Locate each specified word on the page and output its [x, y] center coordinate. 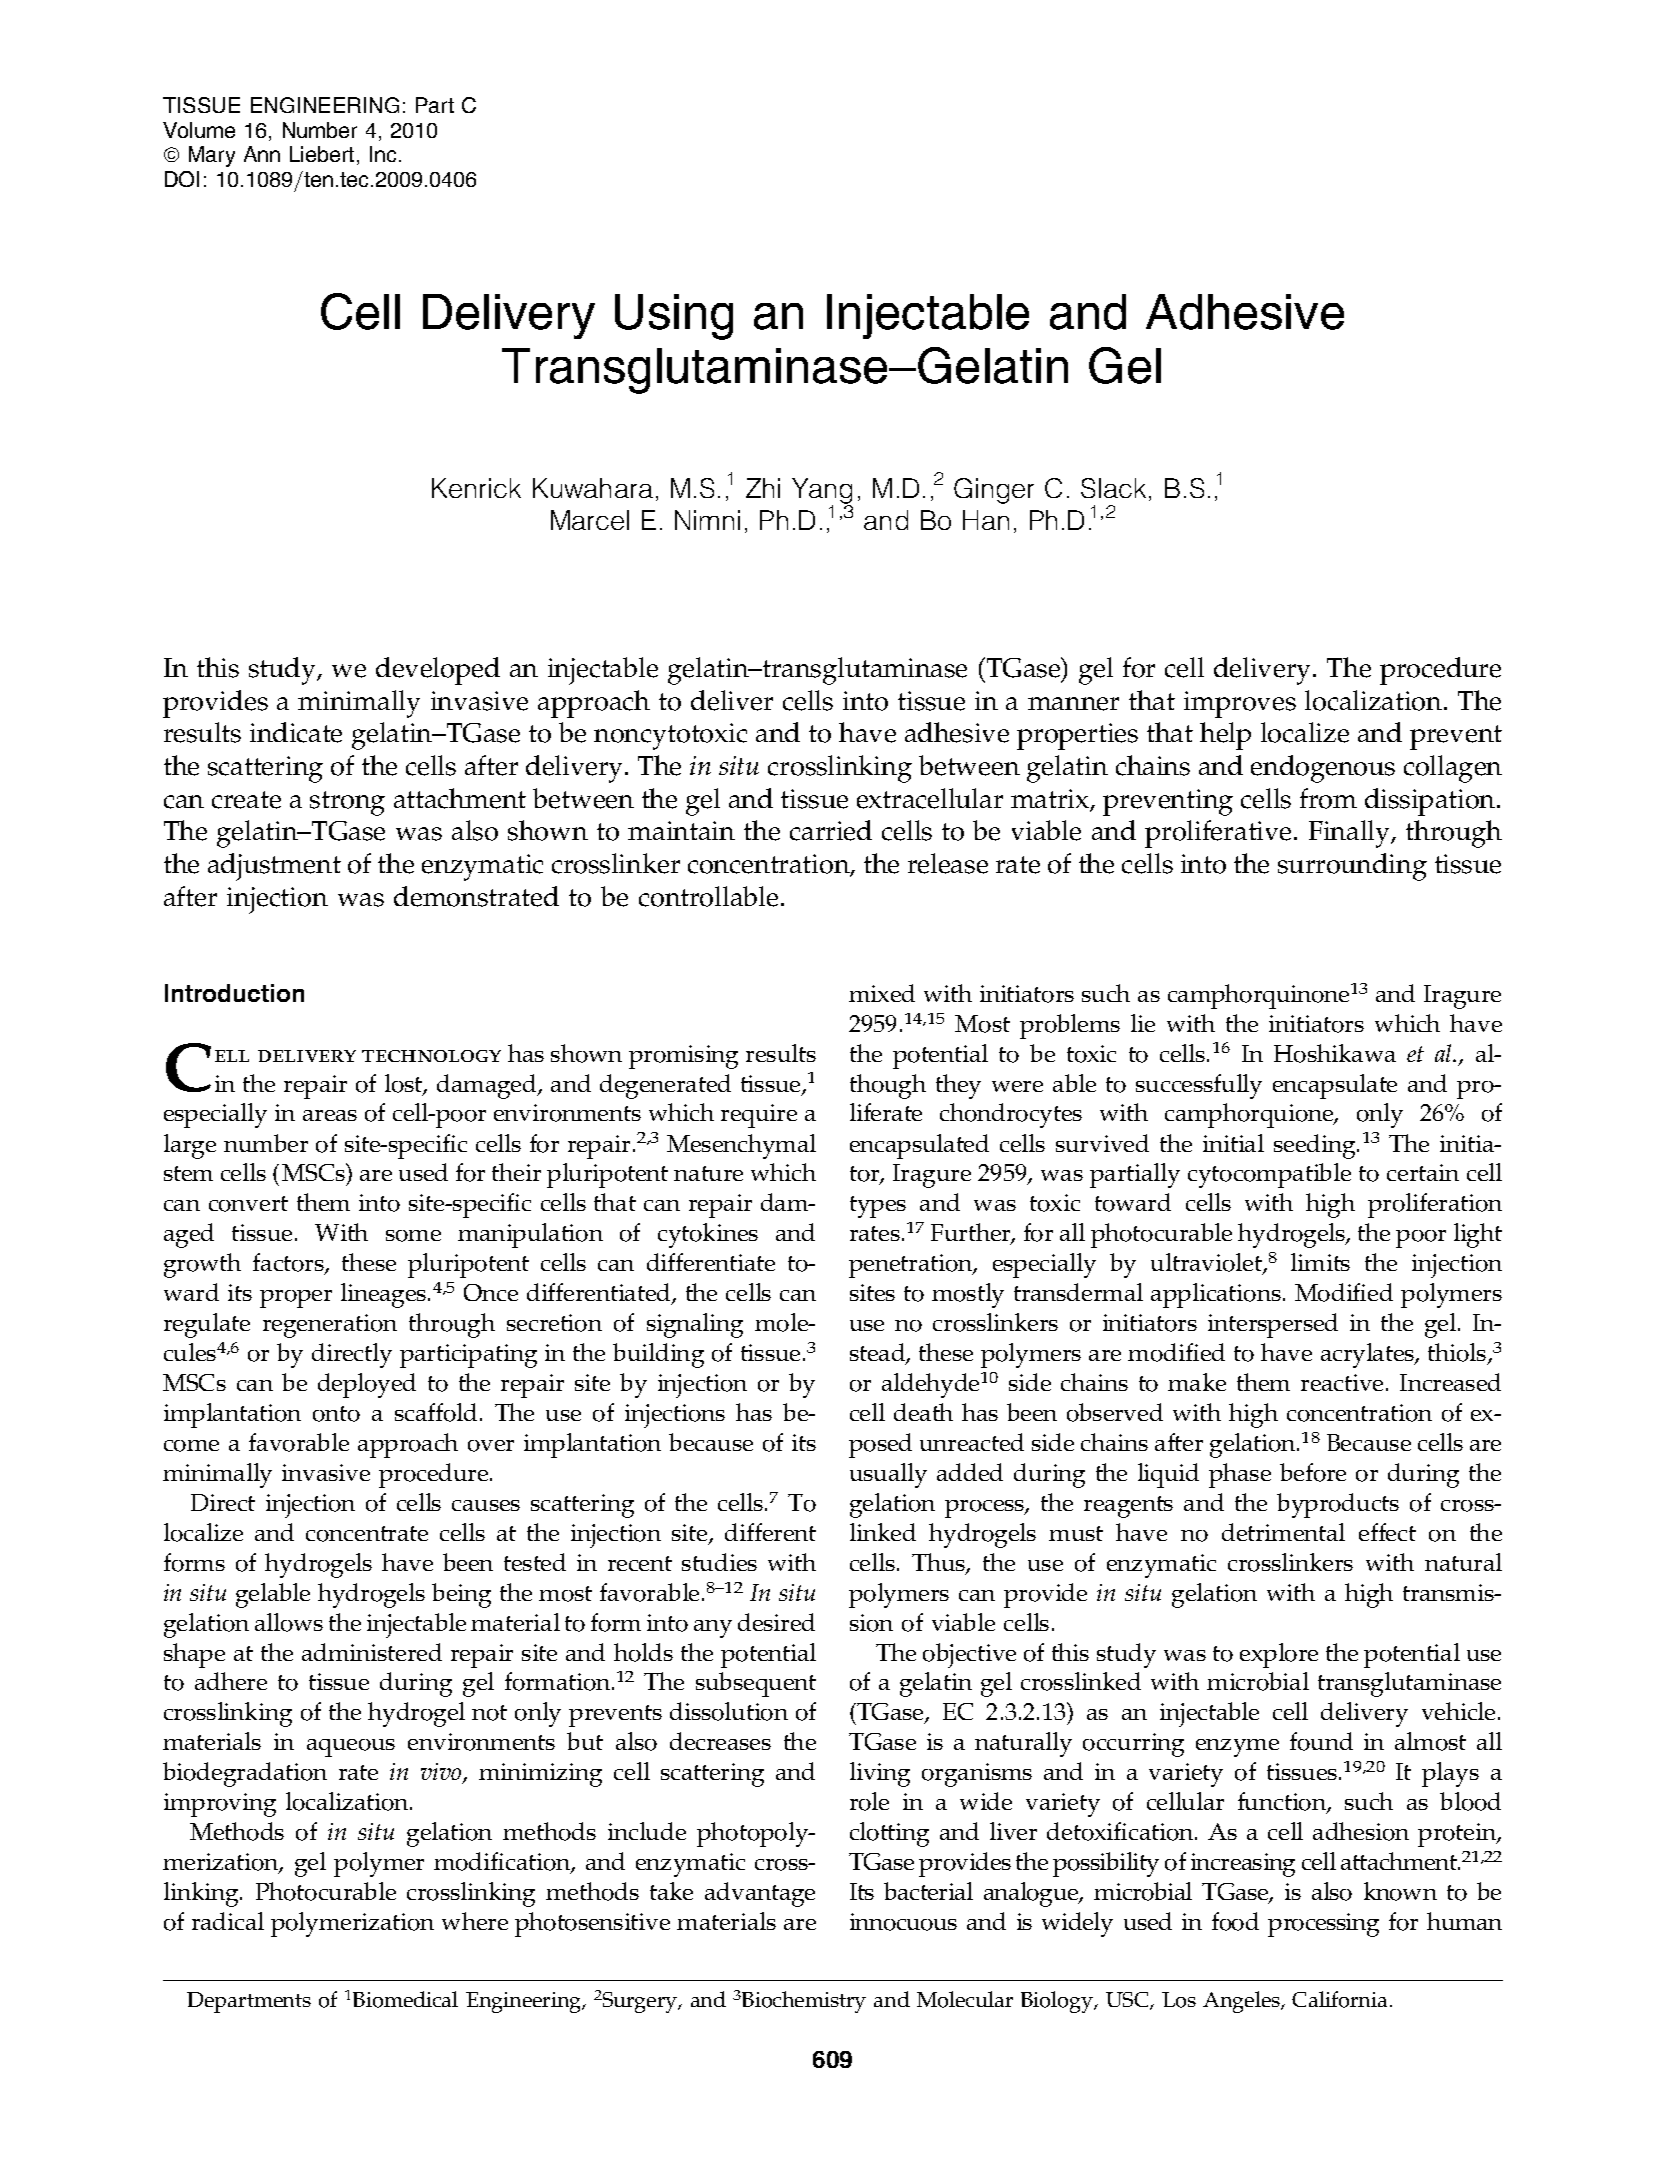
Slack [1113, 488]
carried [831, 830]
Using [674, 317]
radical [228, 1921]
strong [347, 803]
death [923, 1412]
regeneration [330, 1326]
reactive [1342, 1382]
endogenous [1323, 769]
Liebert [322, 154]
